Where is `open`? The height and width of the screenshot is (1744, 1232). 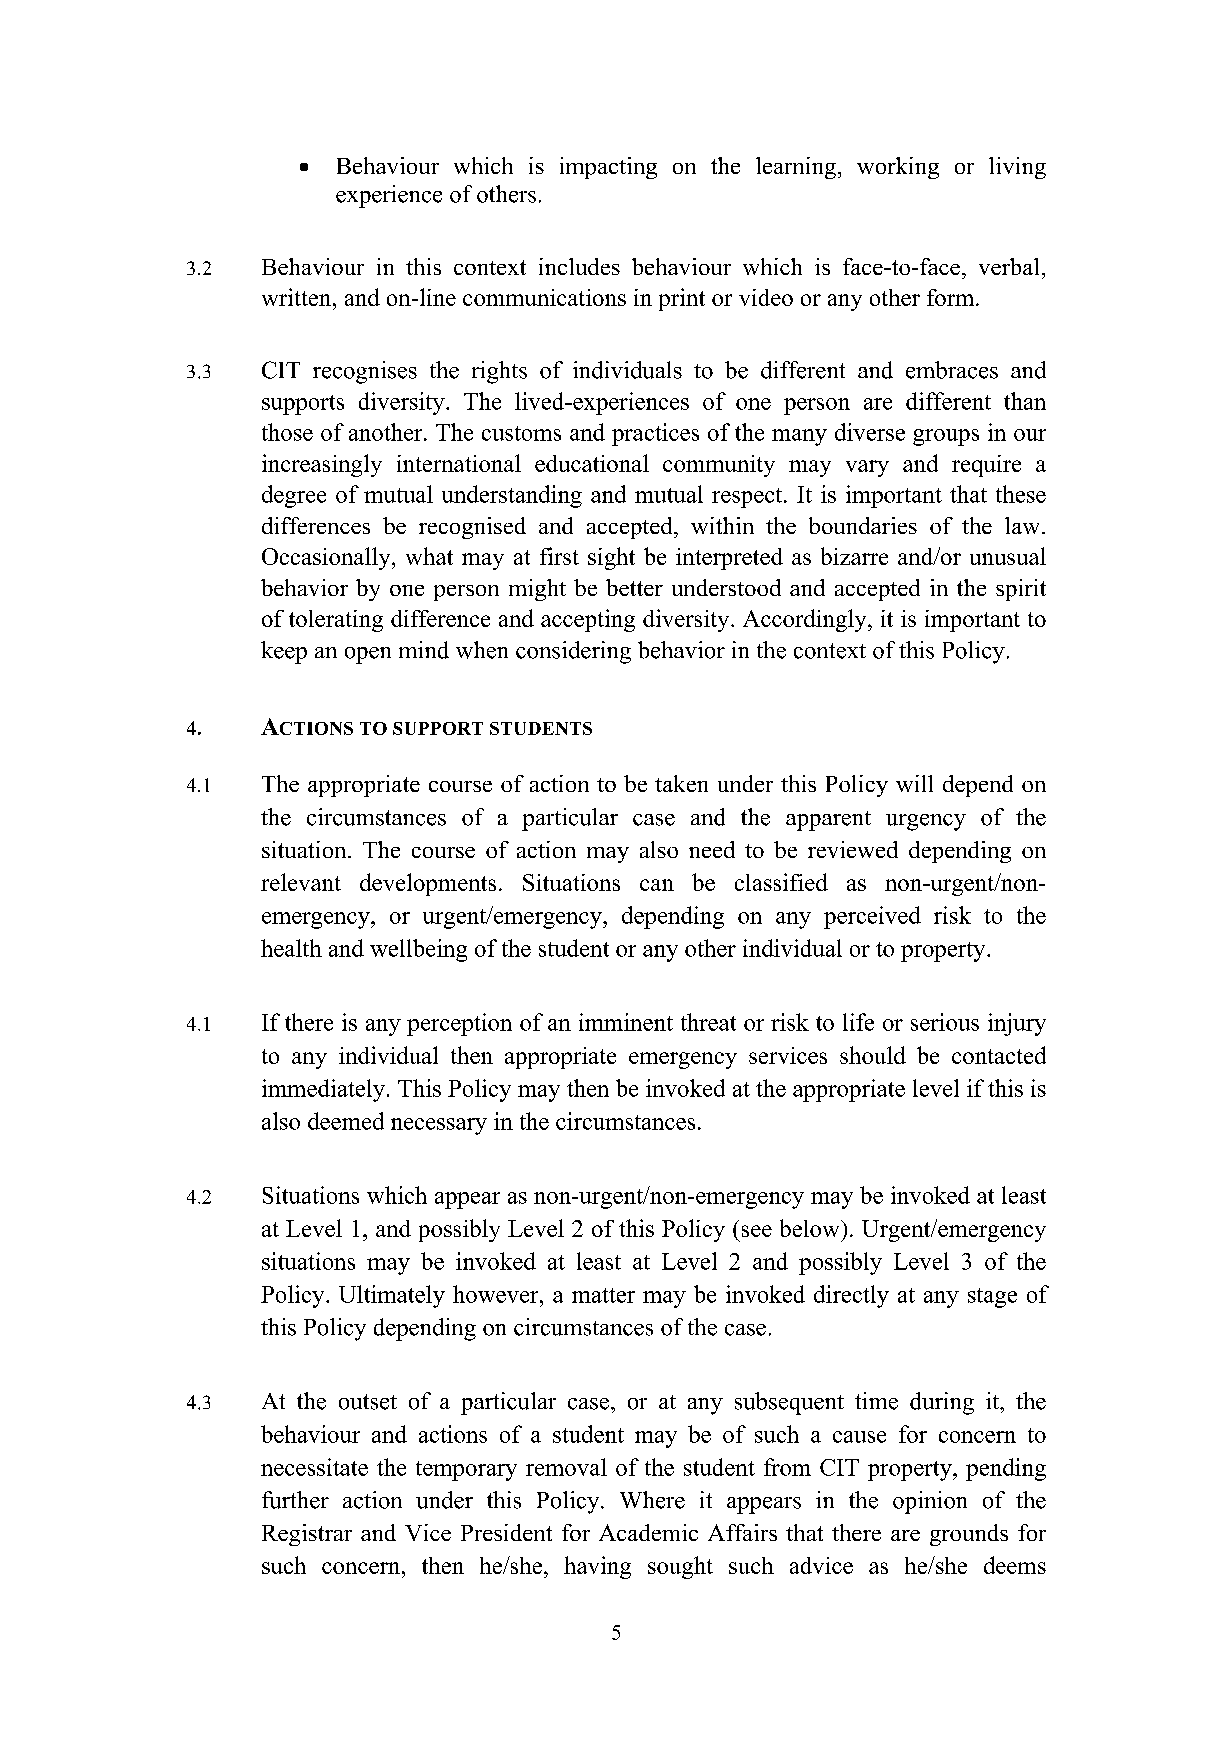 open is located at coordinates (368, 655).
